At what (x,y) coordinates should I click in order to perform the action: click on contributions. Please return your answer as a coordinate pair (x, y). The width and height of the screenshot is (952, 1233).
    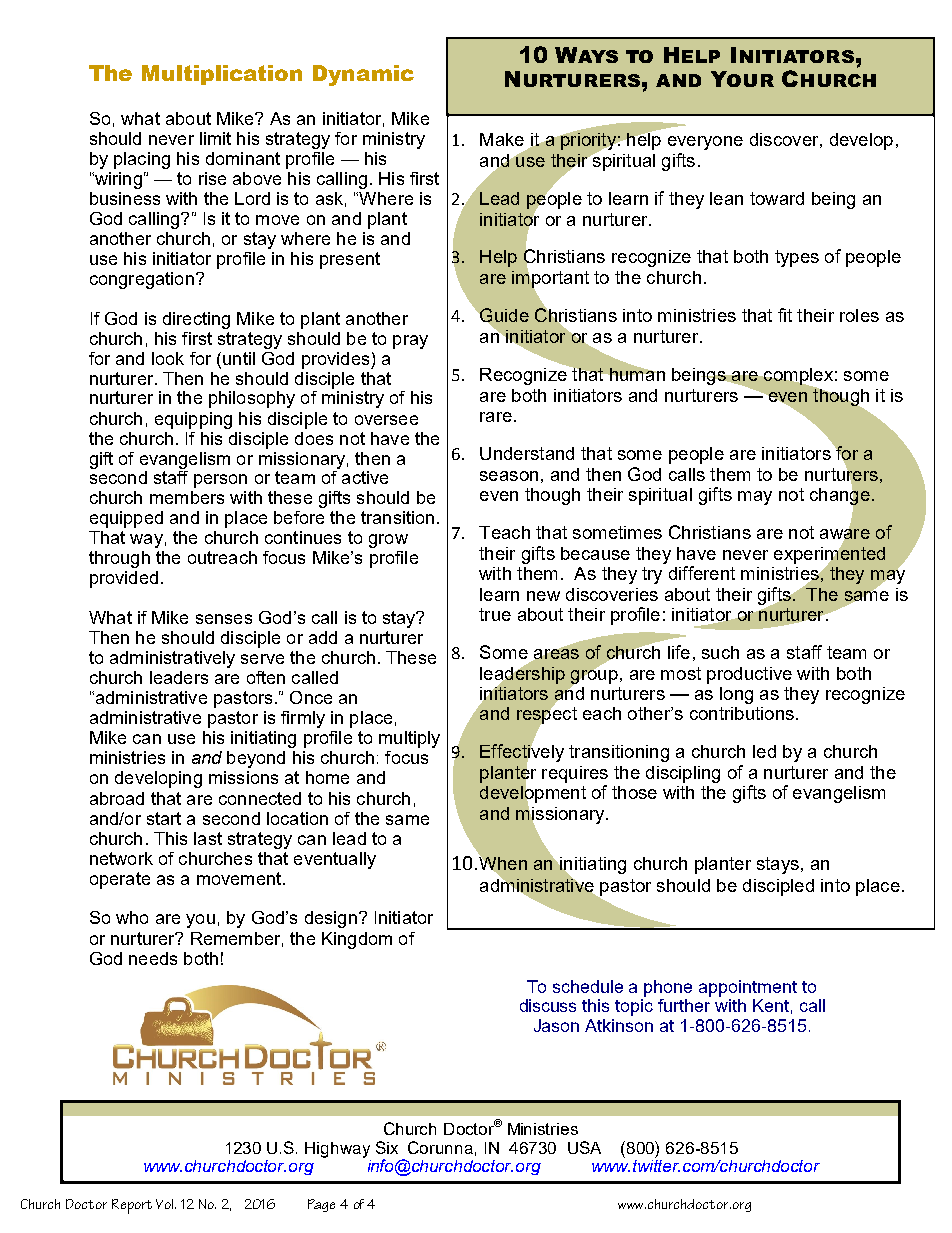
    Looking at the image, I should click on (742, 713).
